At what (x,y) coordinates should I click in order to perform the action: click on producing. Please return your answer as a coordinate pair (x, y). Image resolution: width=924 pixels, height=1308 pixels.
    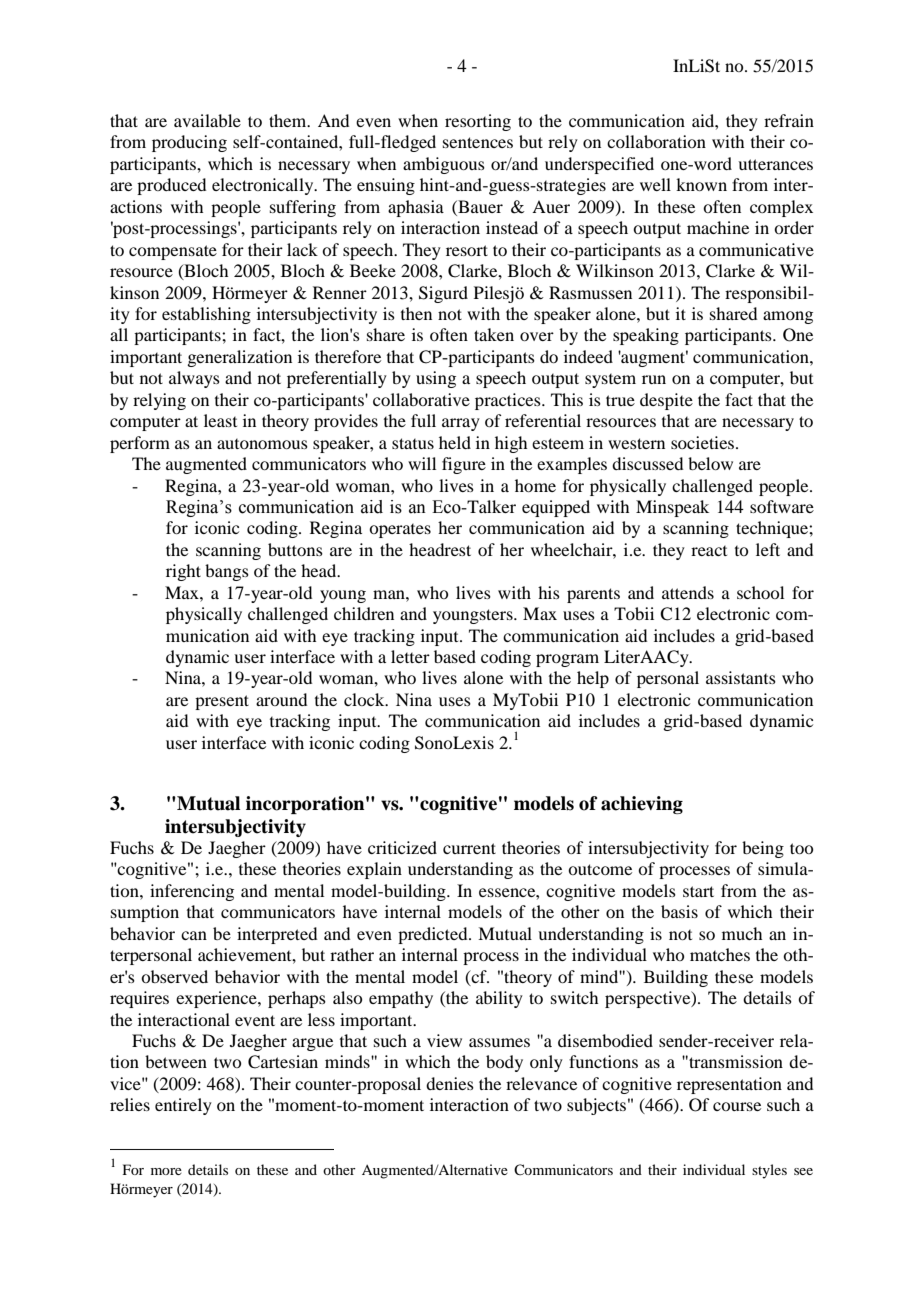
    Looking at the image, I should click on (189, 143).
